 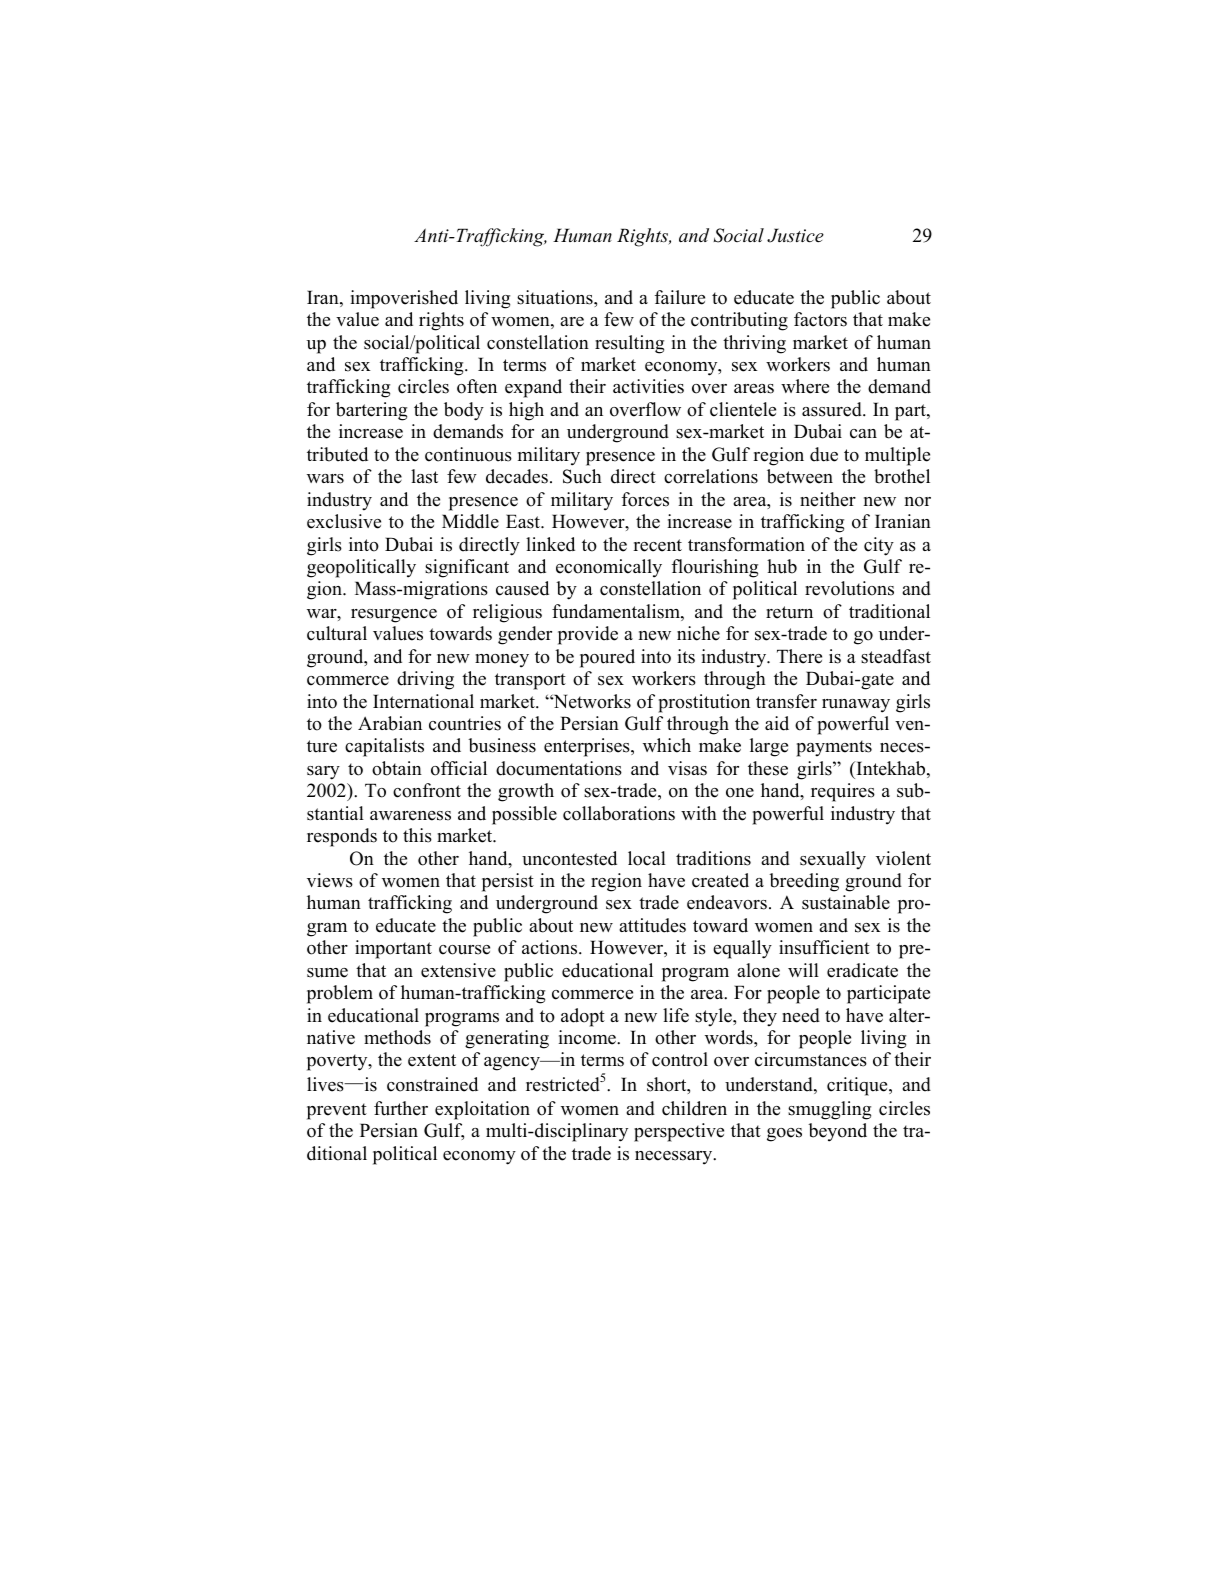 I want to click on runaway, so click(x=856, y=706).
